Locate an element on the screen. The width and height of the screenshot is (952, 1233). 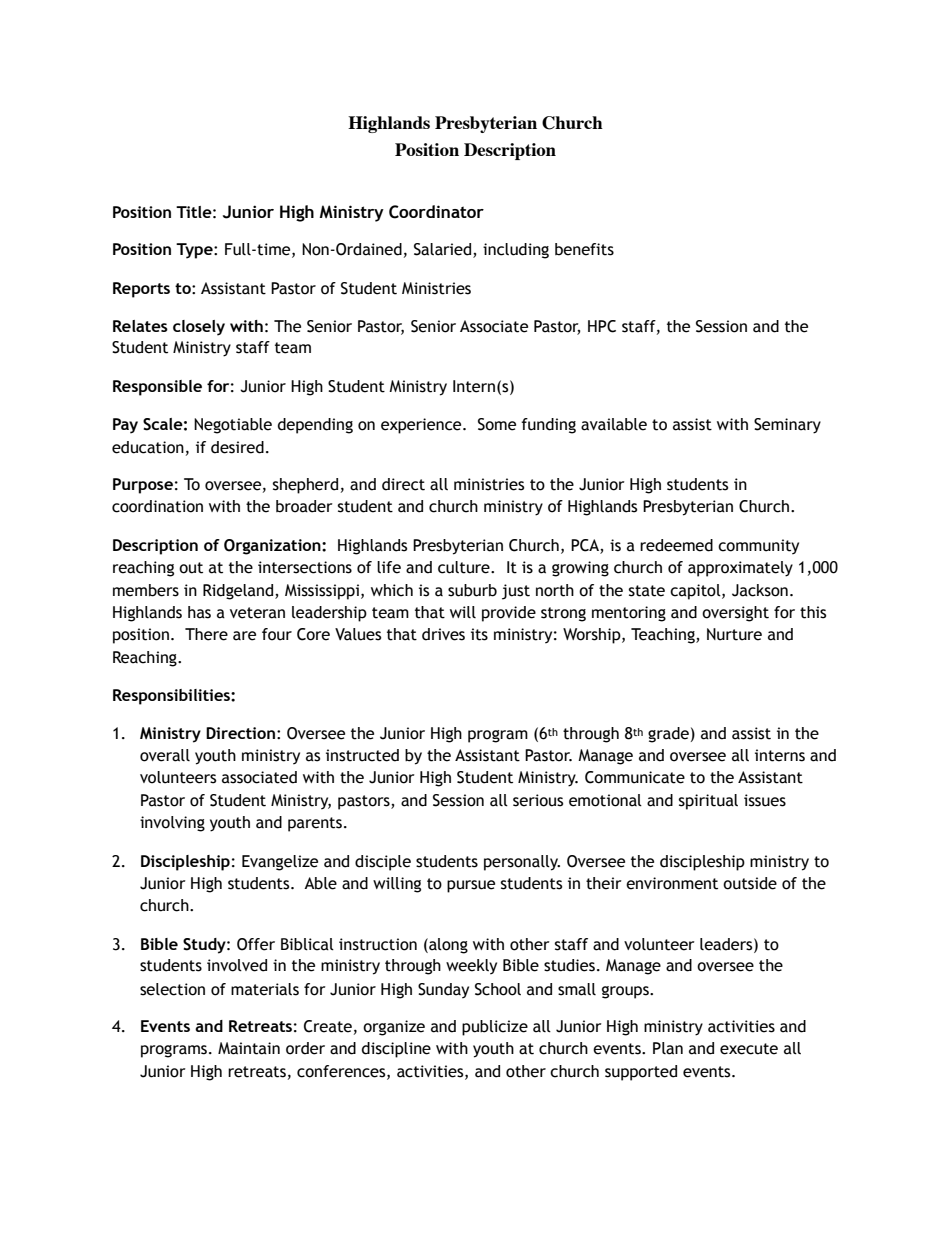
Some is located at coordinates (497, 424).
